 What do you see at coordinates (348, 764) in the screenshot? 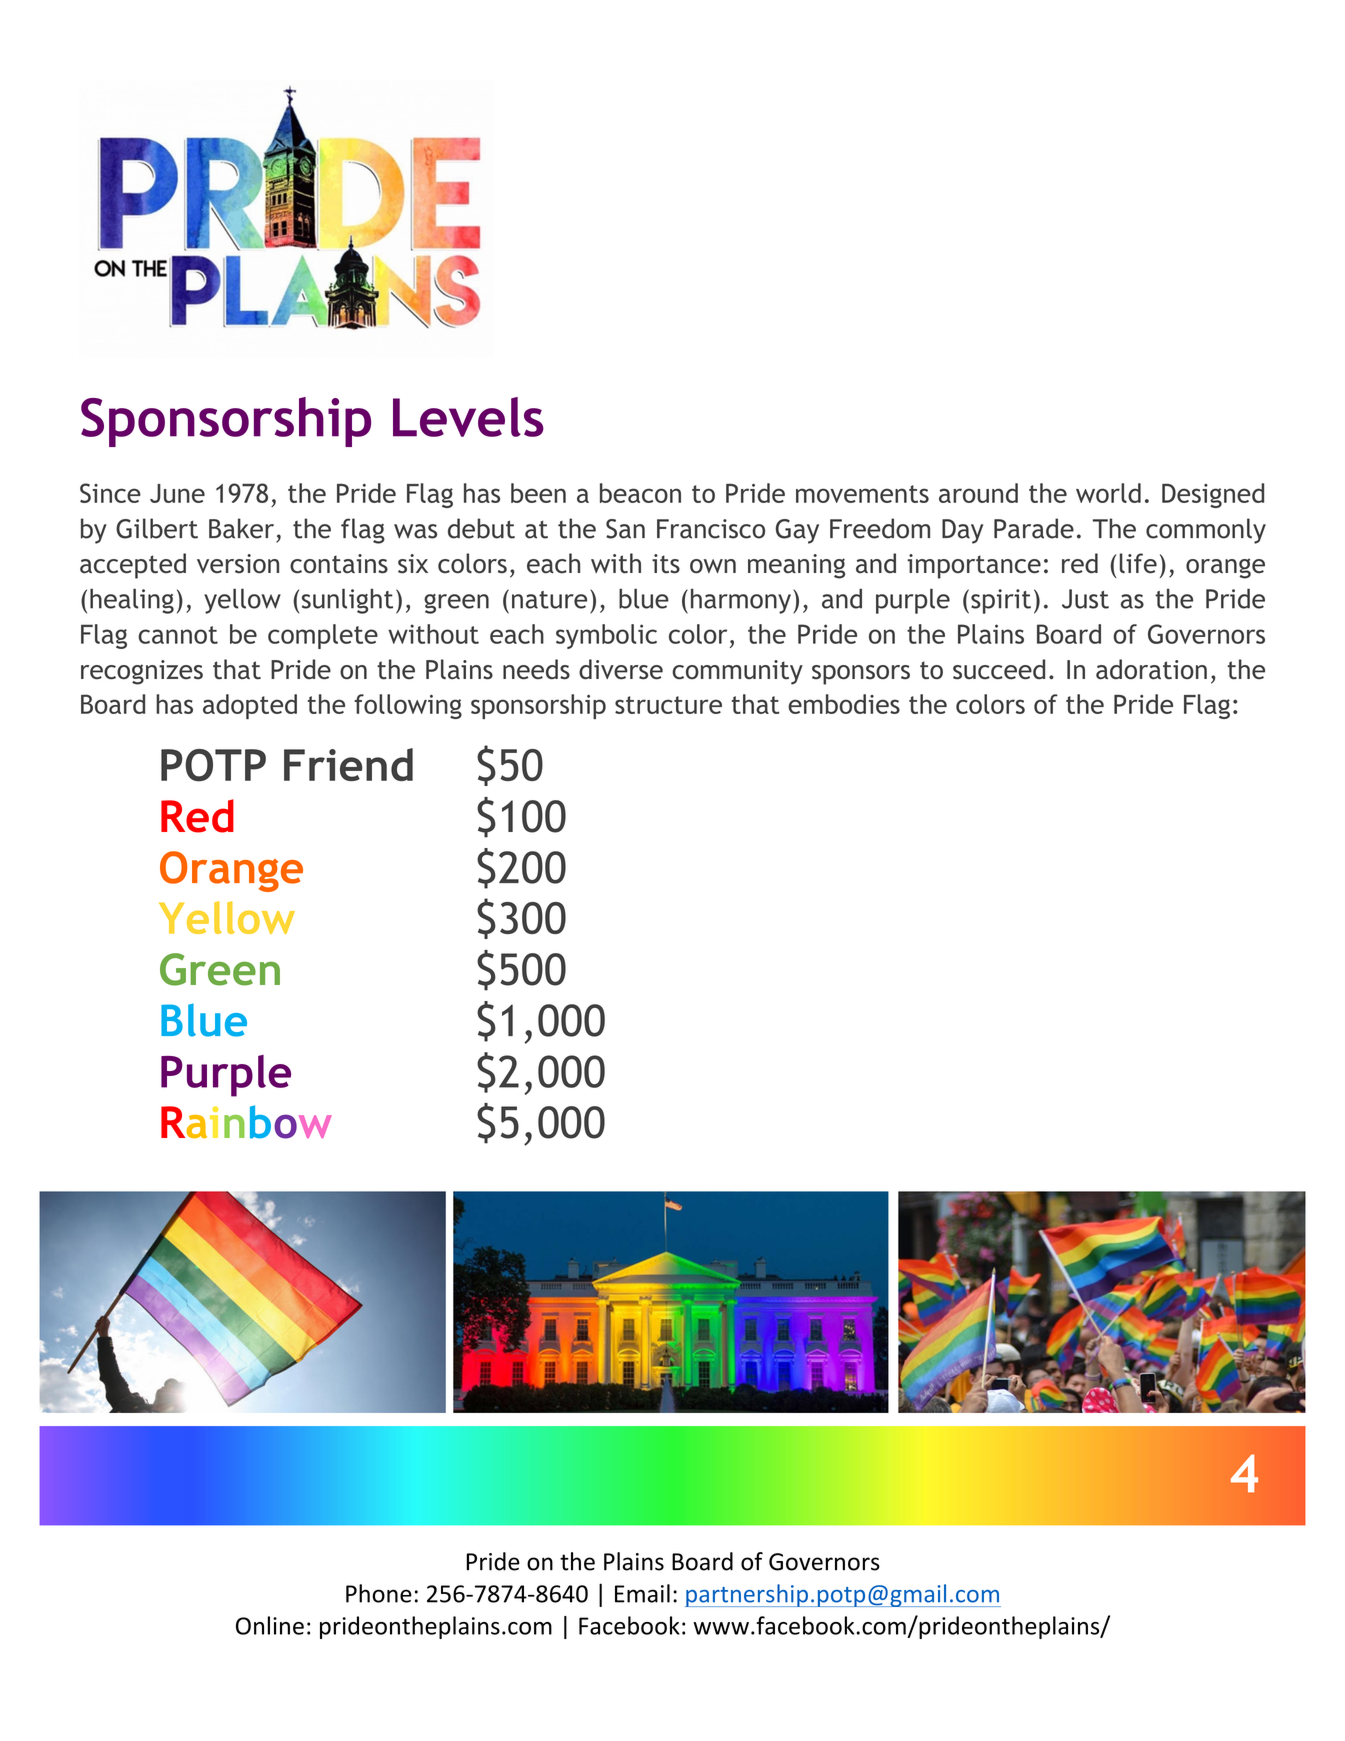
I see `Friend` at bounding box center [348, 764].
